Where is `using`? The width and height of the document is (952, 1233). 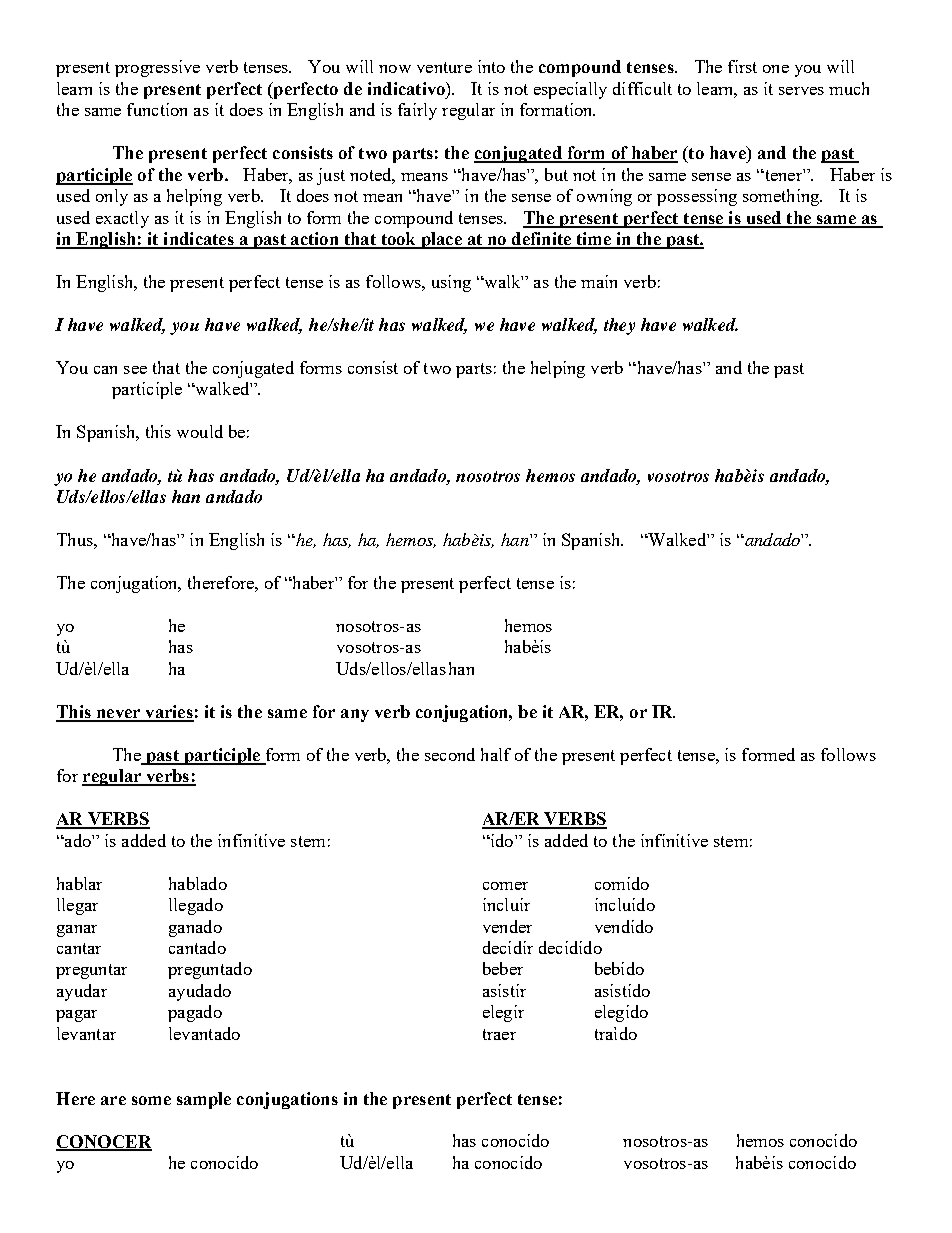 using is located at coordinates (451, 283).
